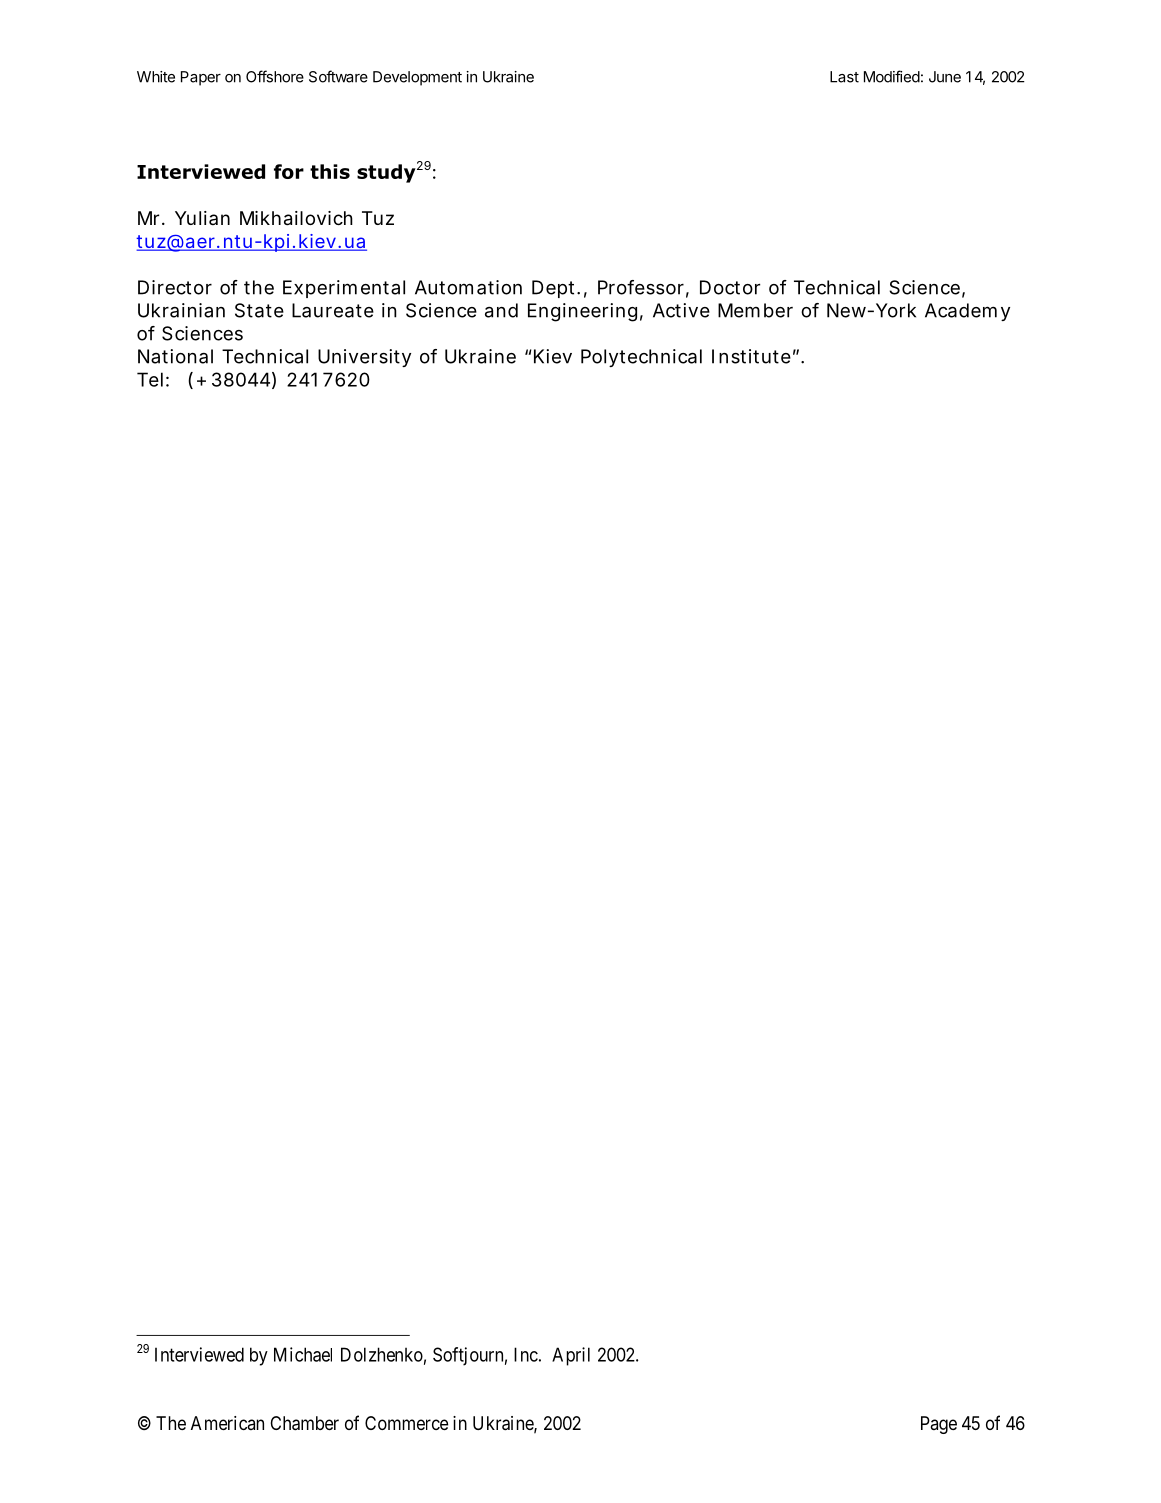 Image resolution: width=1161 pixels, height=1503 pixels. Describe the element at coordinates (892, 76) in the image. I see `Modified` at that location.
